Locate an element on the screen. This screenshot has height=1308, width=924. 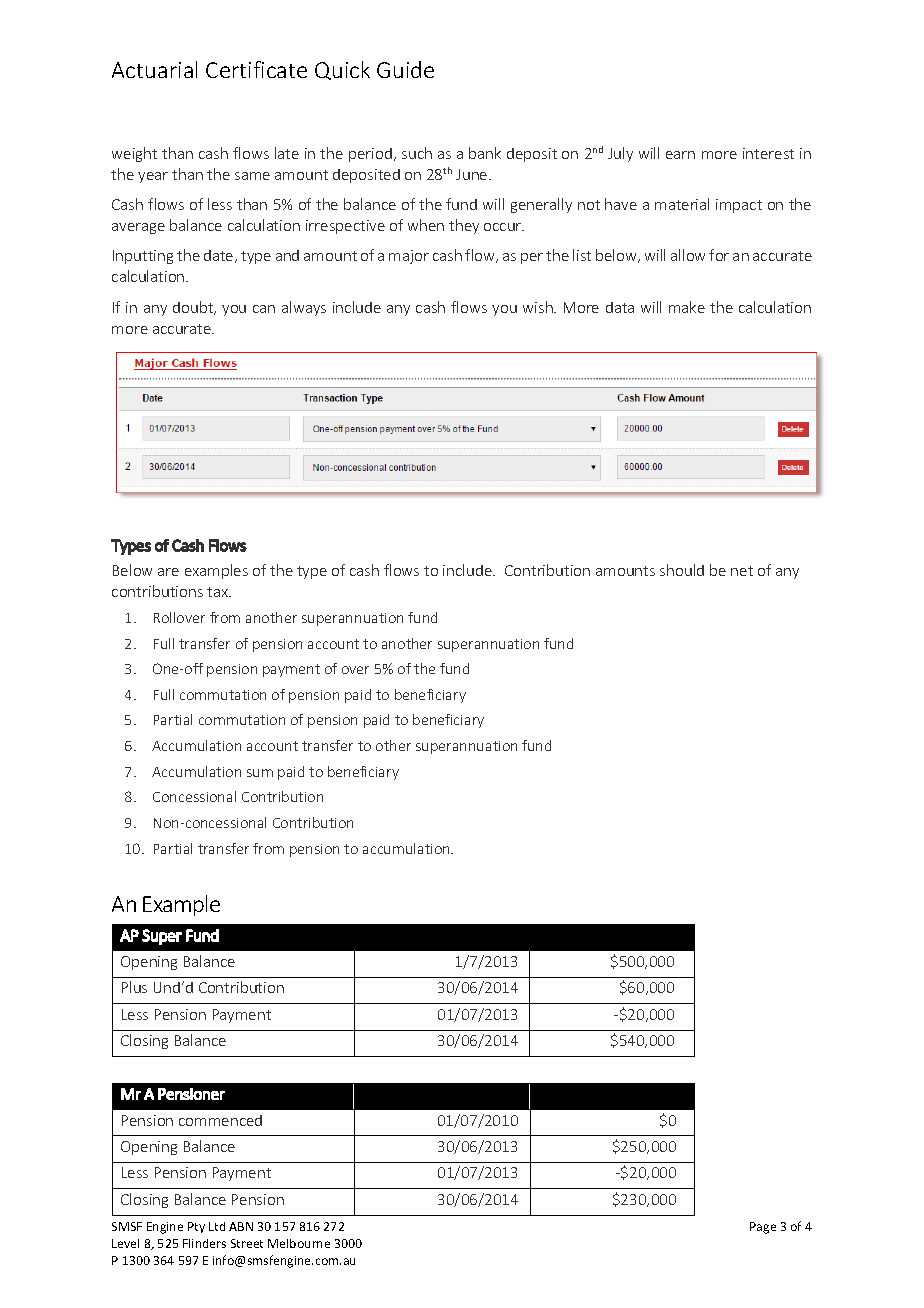
doubt is located at coordinates (194, 308).
